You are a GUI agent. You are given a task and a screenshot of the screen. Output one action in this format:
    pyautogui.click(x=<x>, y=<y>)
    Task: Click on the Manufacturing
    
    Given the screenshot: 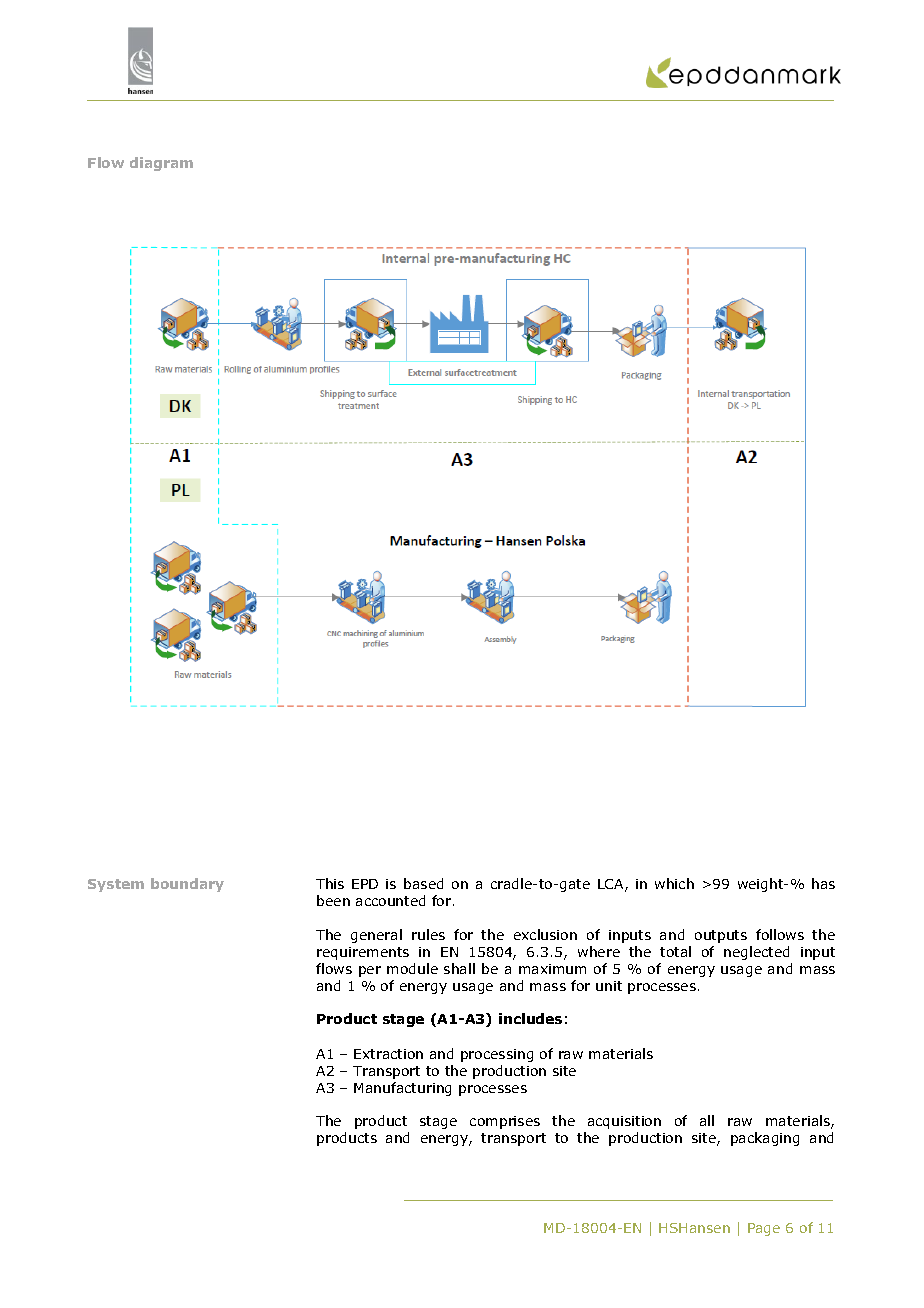 What is the action you would take?
    pyautogui.click(x=402, y=1089)
